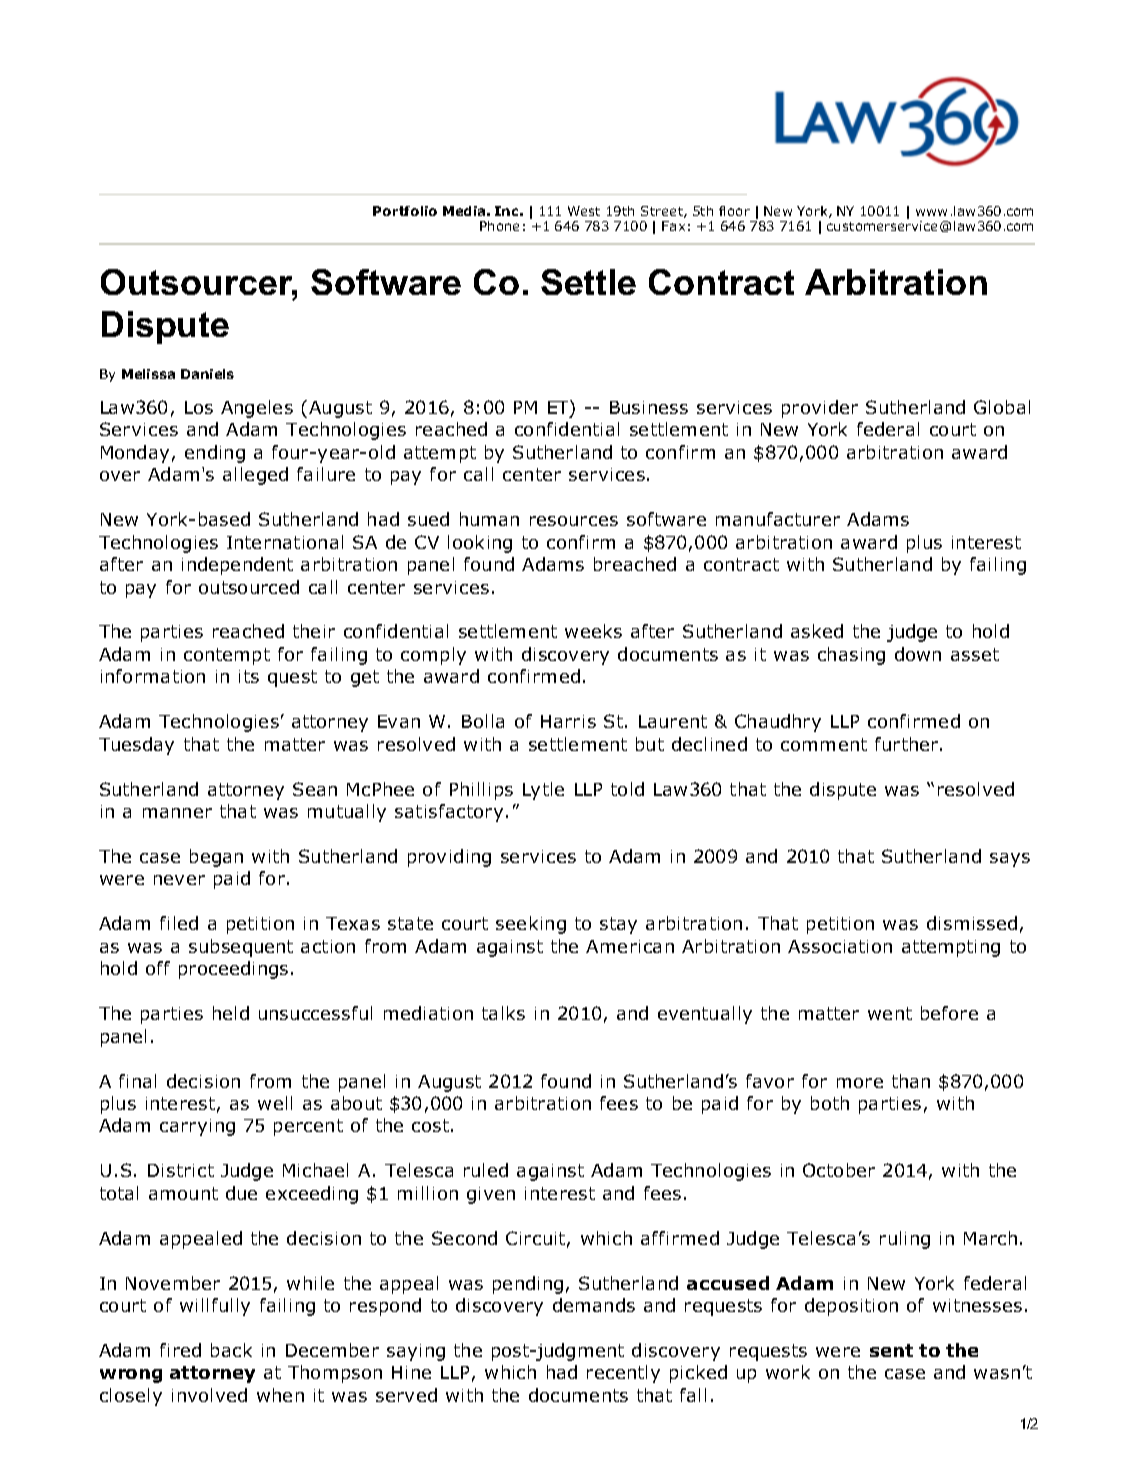  What do you see at coordinates (197, 1127) in the screenshot?
I see `carrying` at bounding box center [197, 1127].
